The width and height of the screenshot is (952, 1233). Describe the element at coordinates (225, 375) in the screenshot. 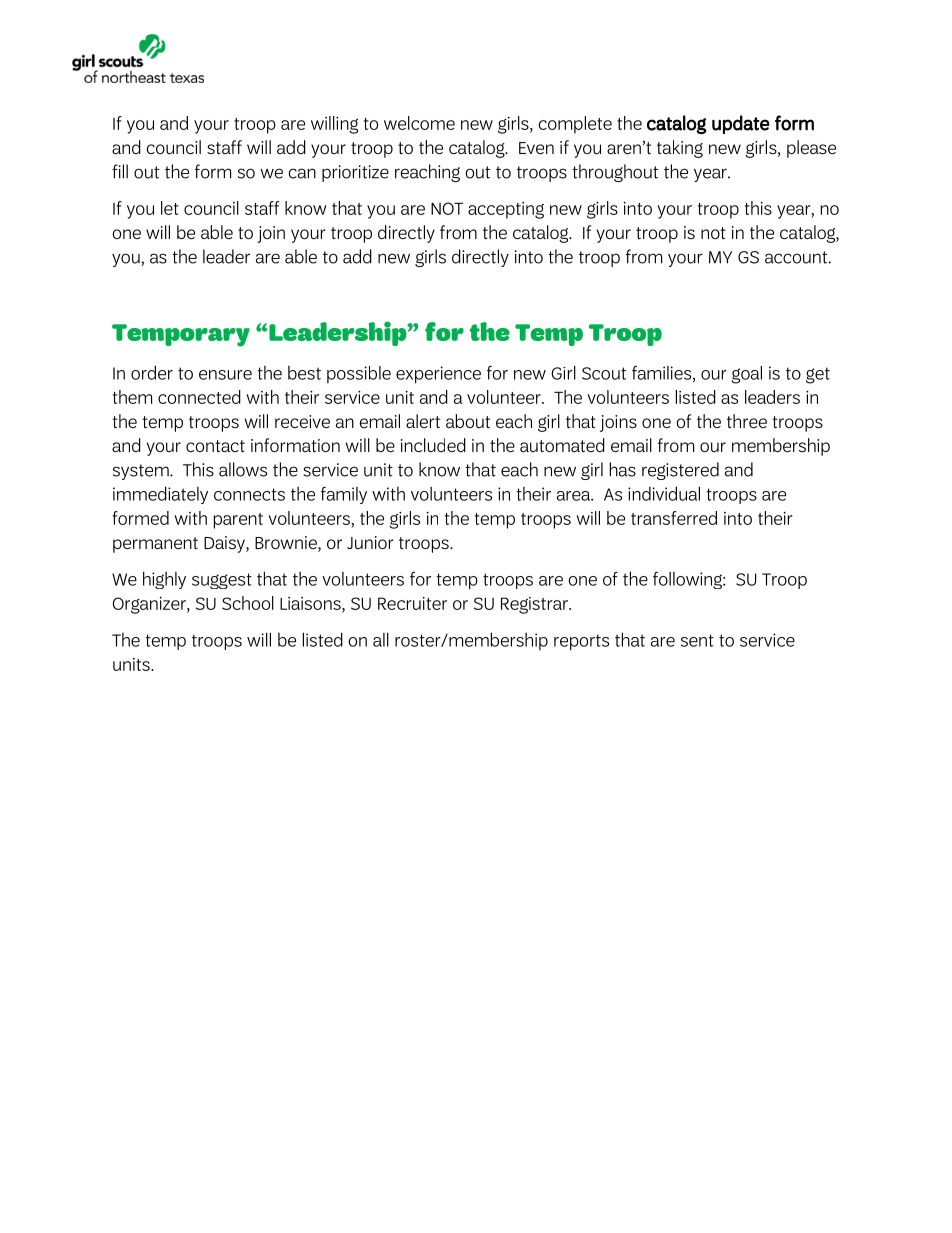

I see `ensure` at that location.
